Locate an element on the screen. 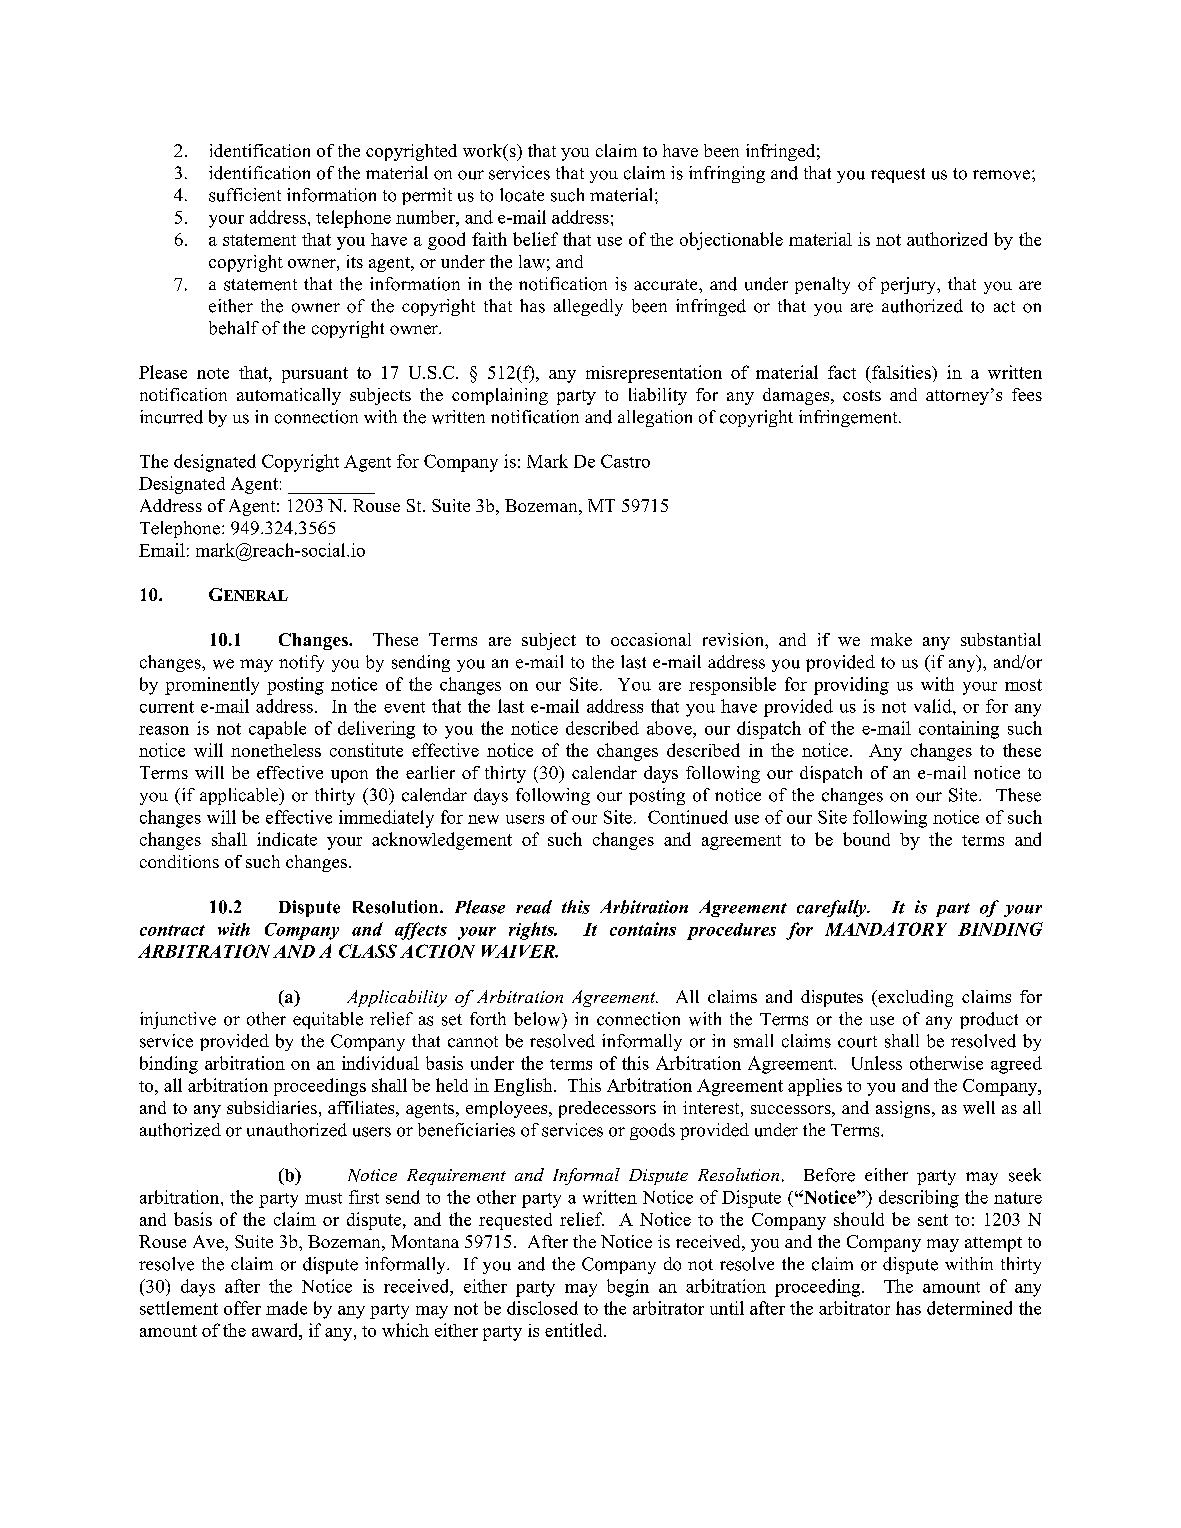  remove is located at coordinates (1003, 175).
